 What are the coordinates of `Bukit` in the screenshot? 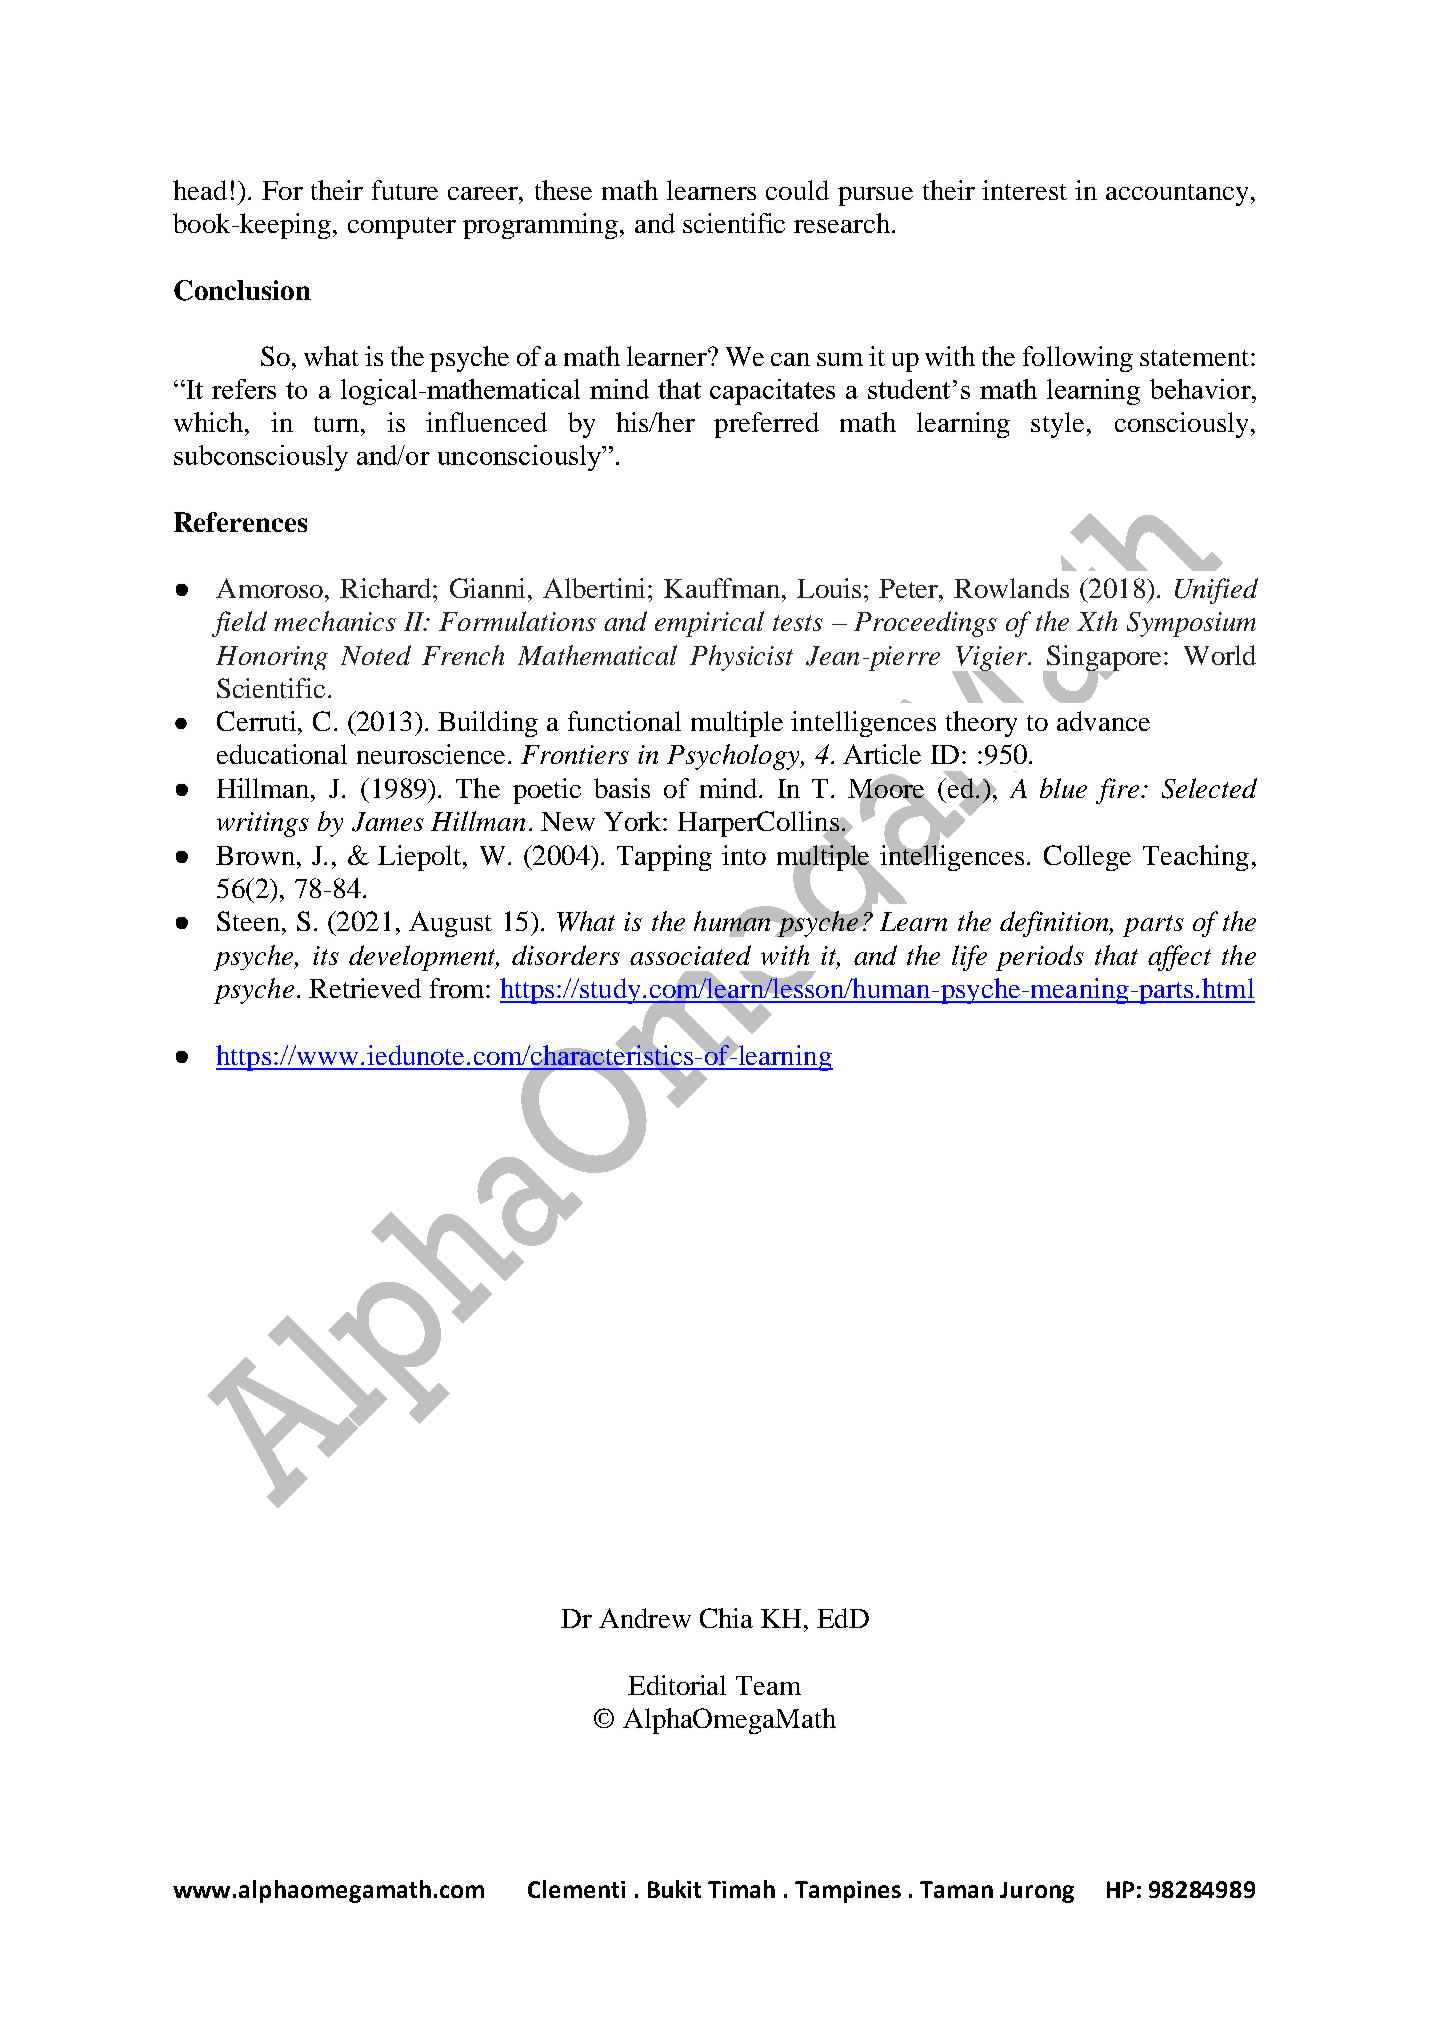 It's located at (674, 1889).
